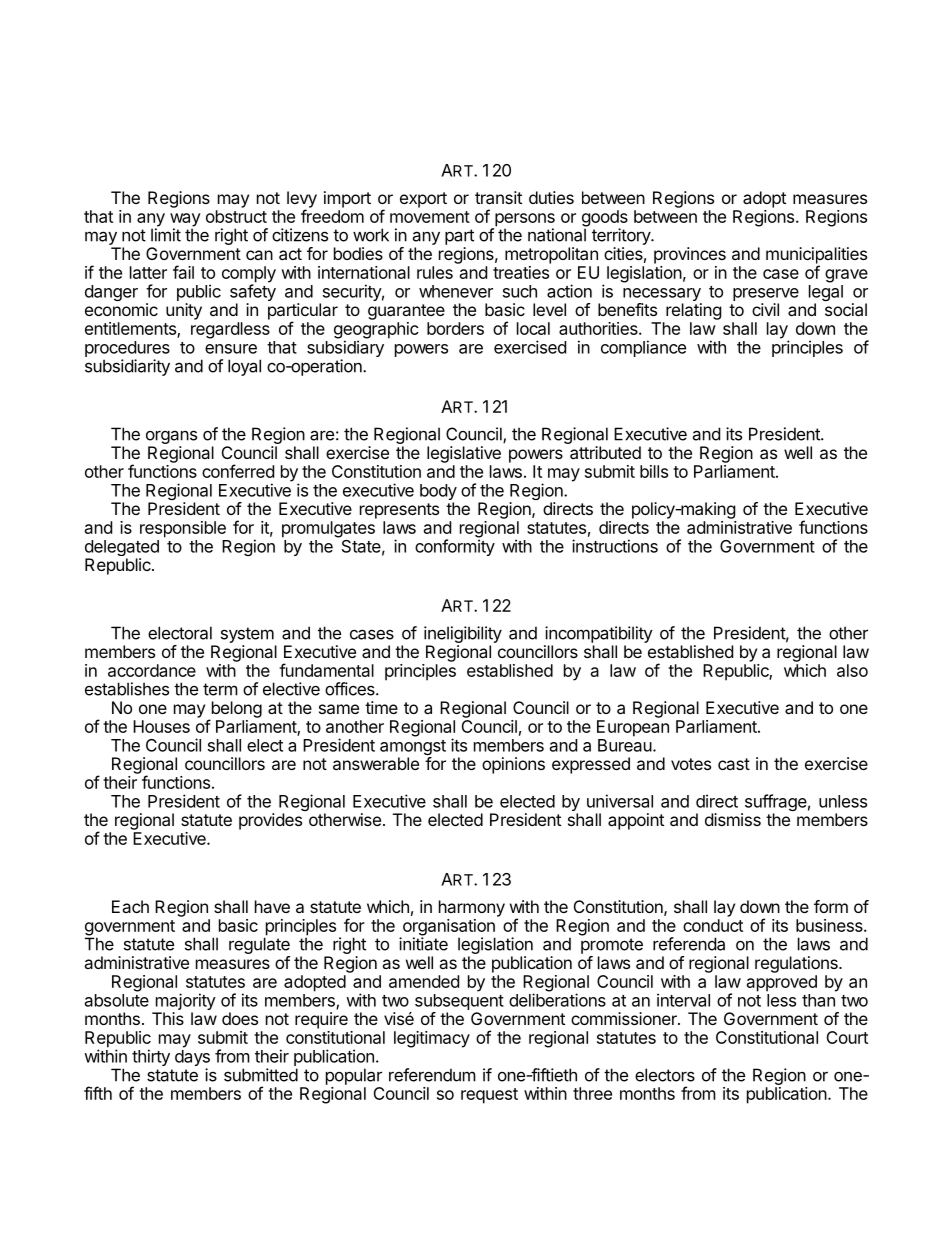 The width and height of the screenshot is (952, 1233). What do you see at coordinates (816, 256) in the screenshot?
I see `municipalities` at bounding box center [816, 256].
